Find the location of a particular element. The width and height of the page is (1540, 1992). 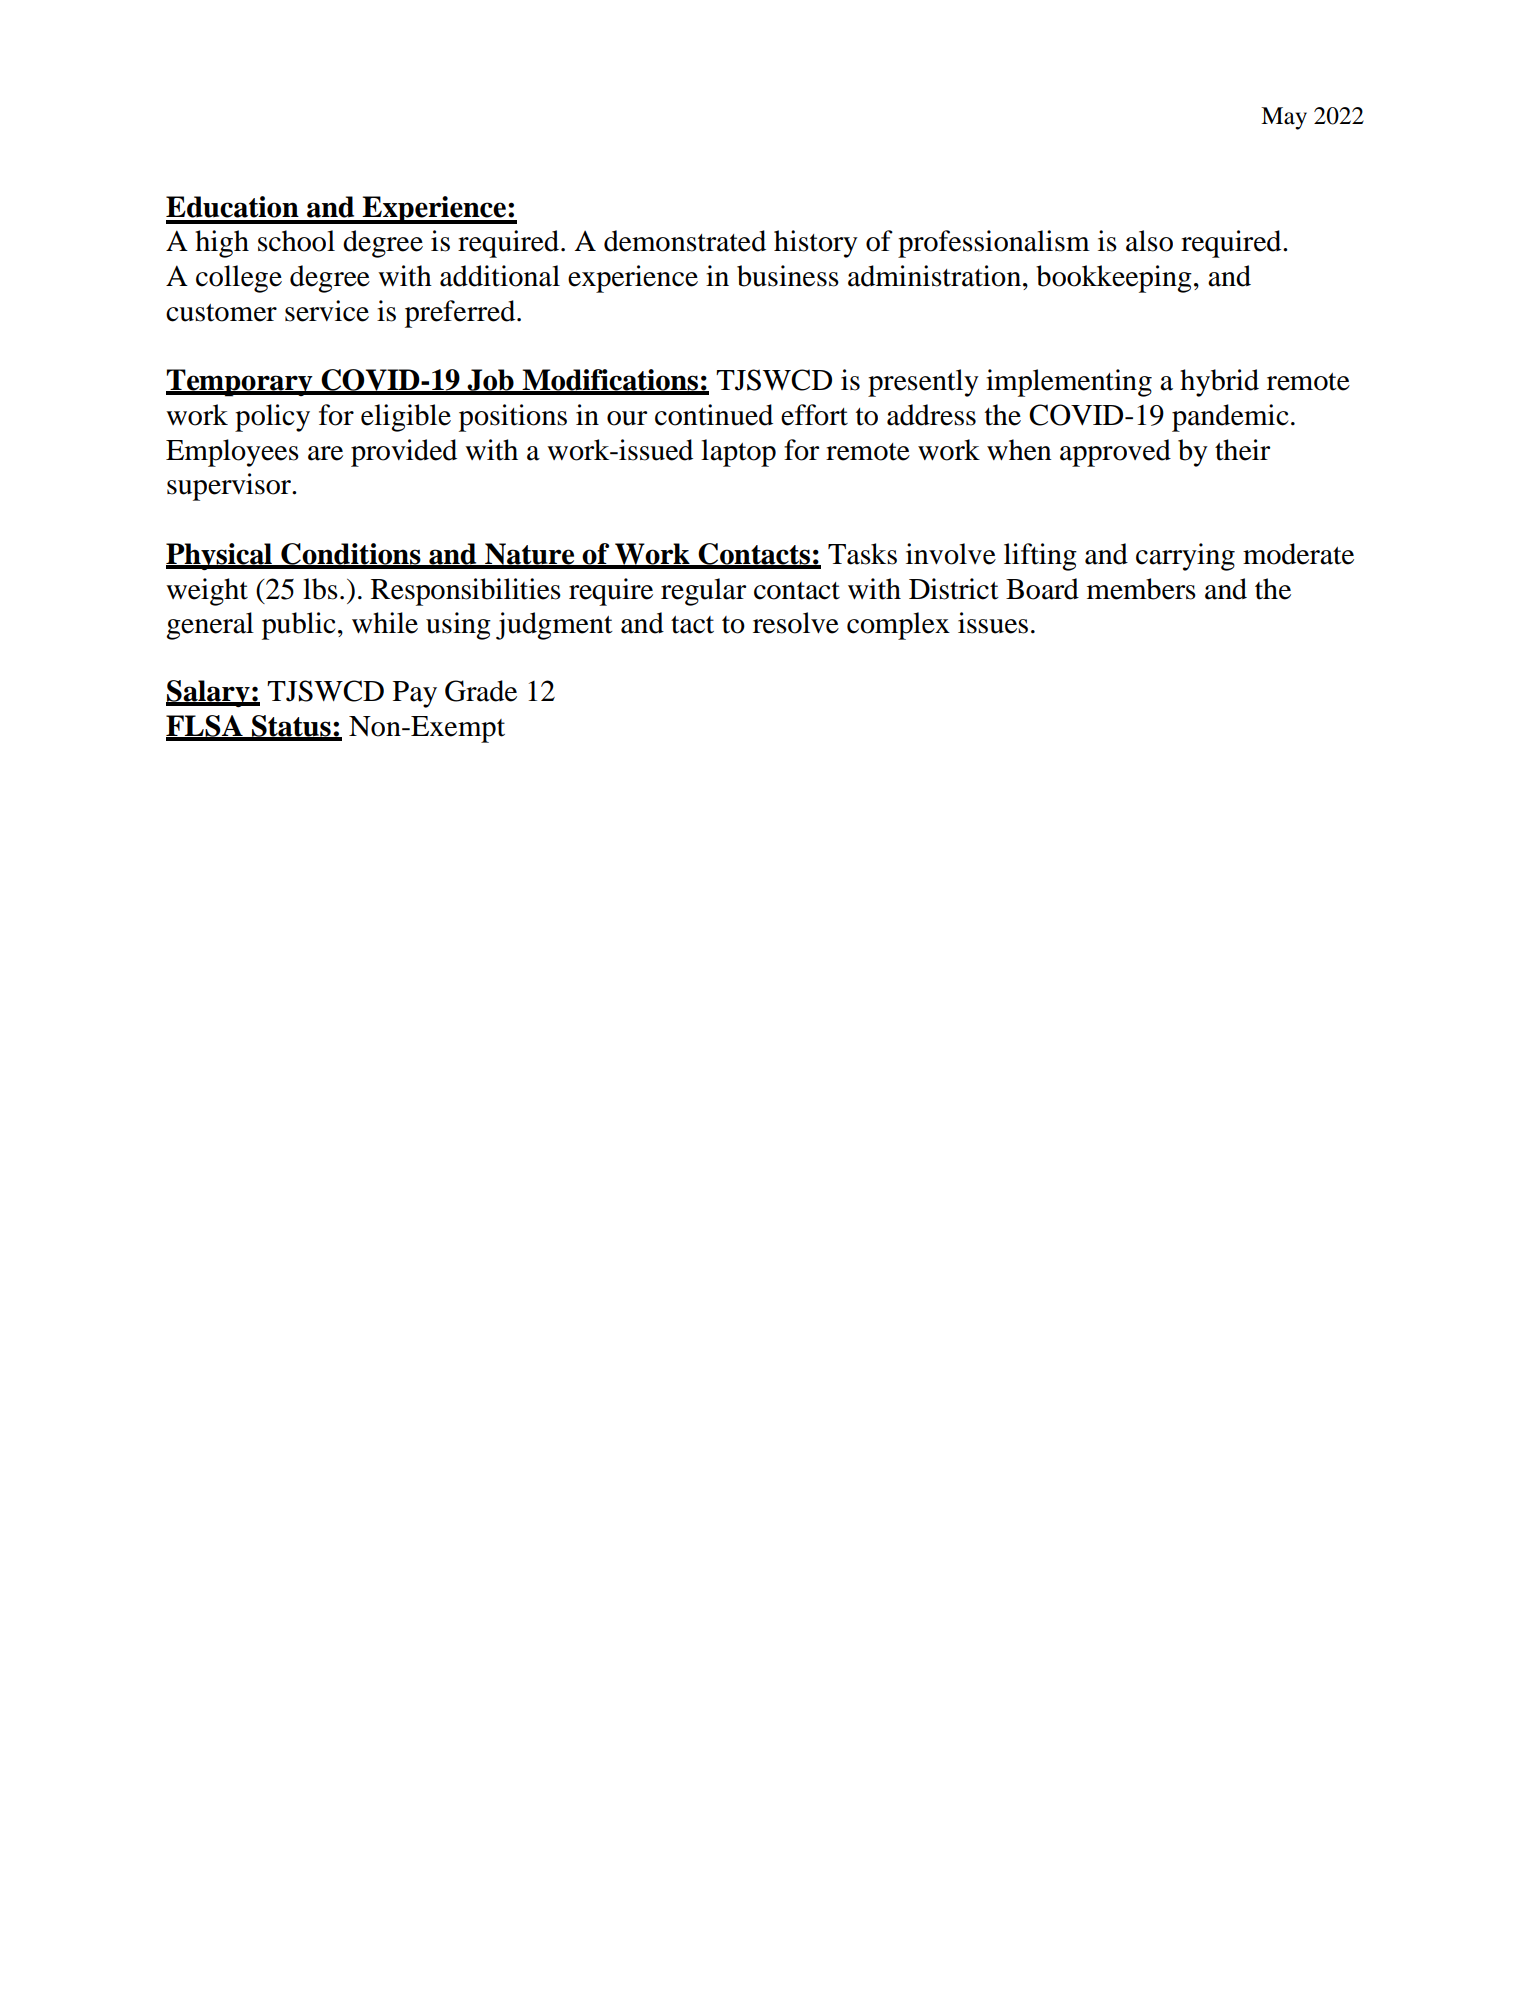

school is located at coordinates (296, 241).
